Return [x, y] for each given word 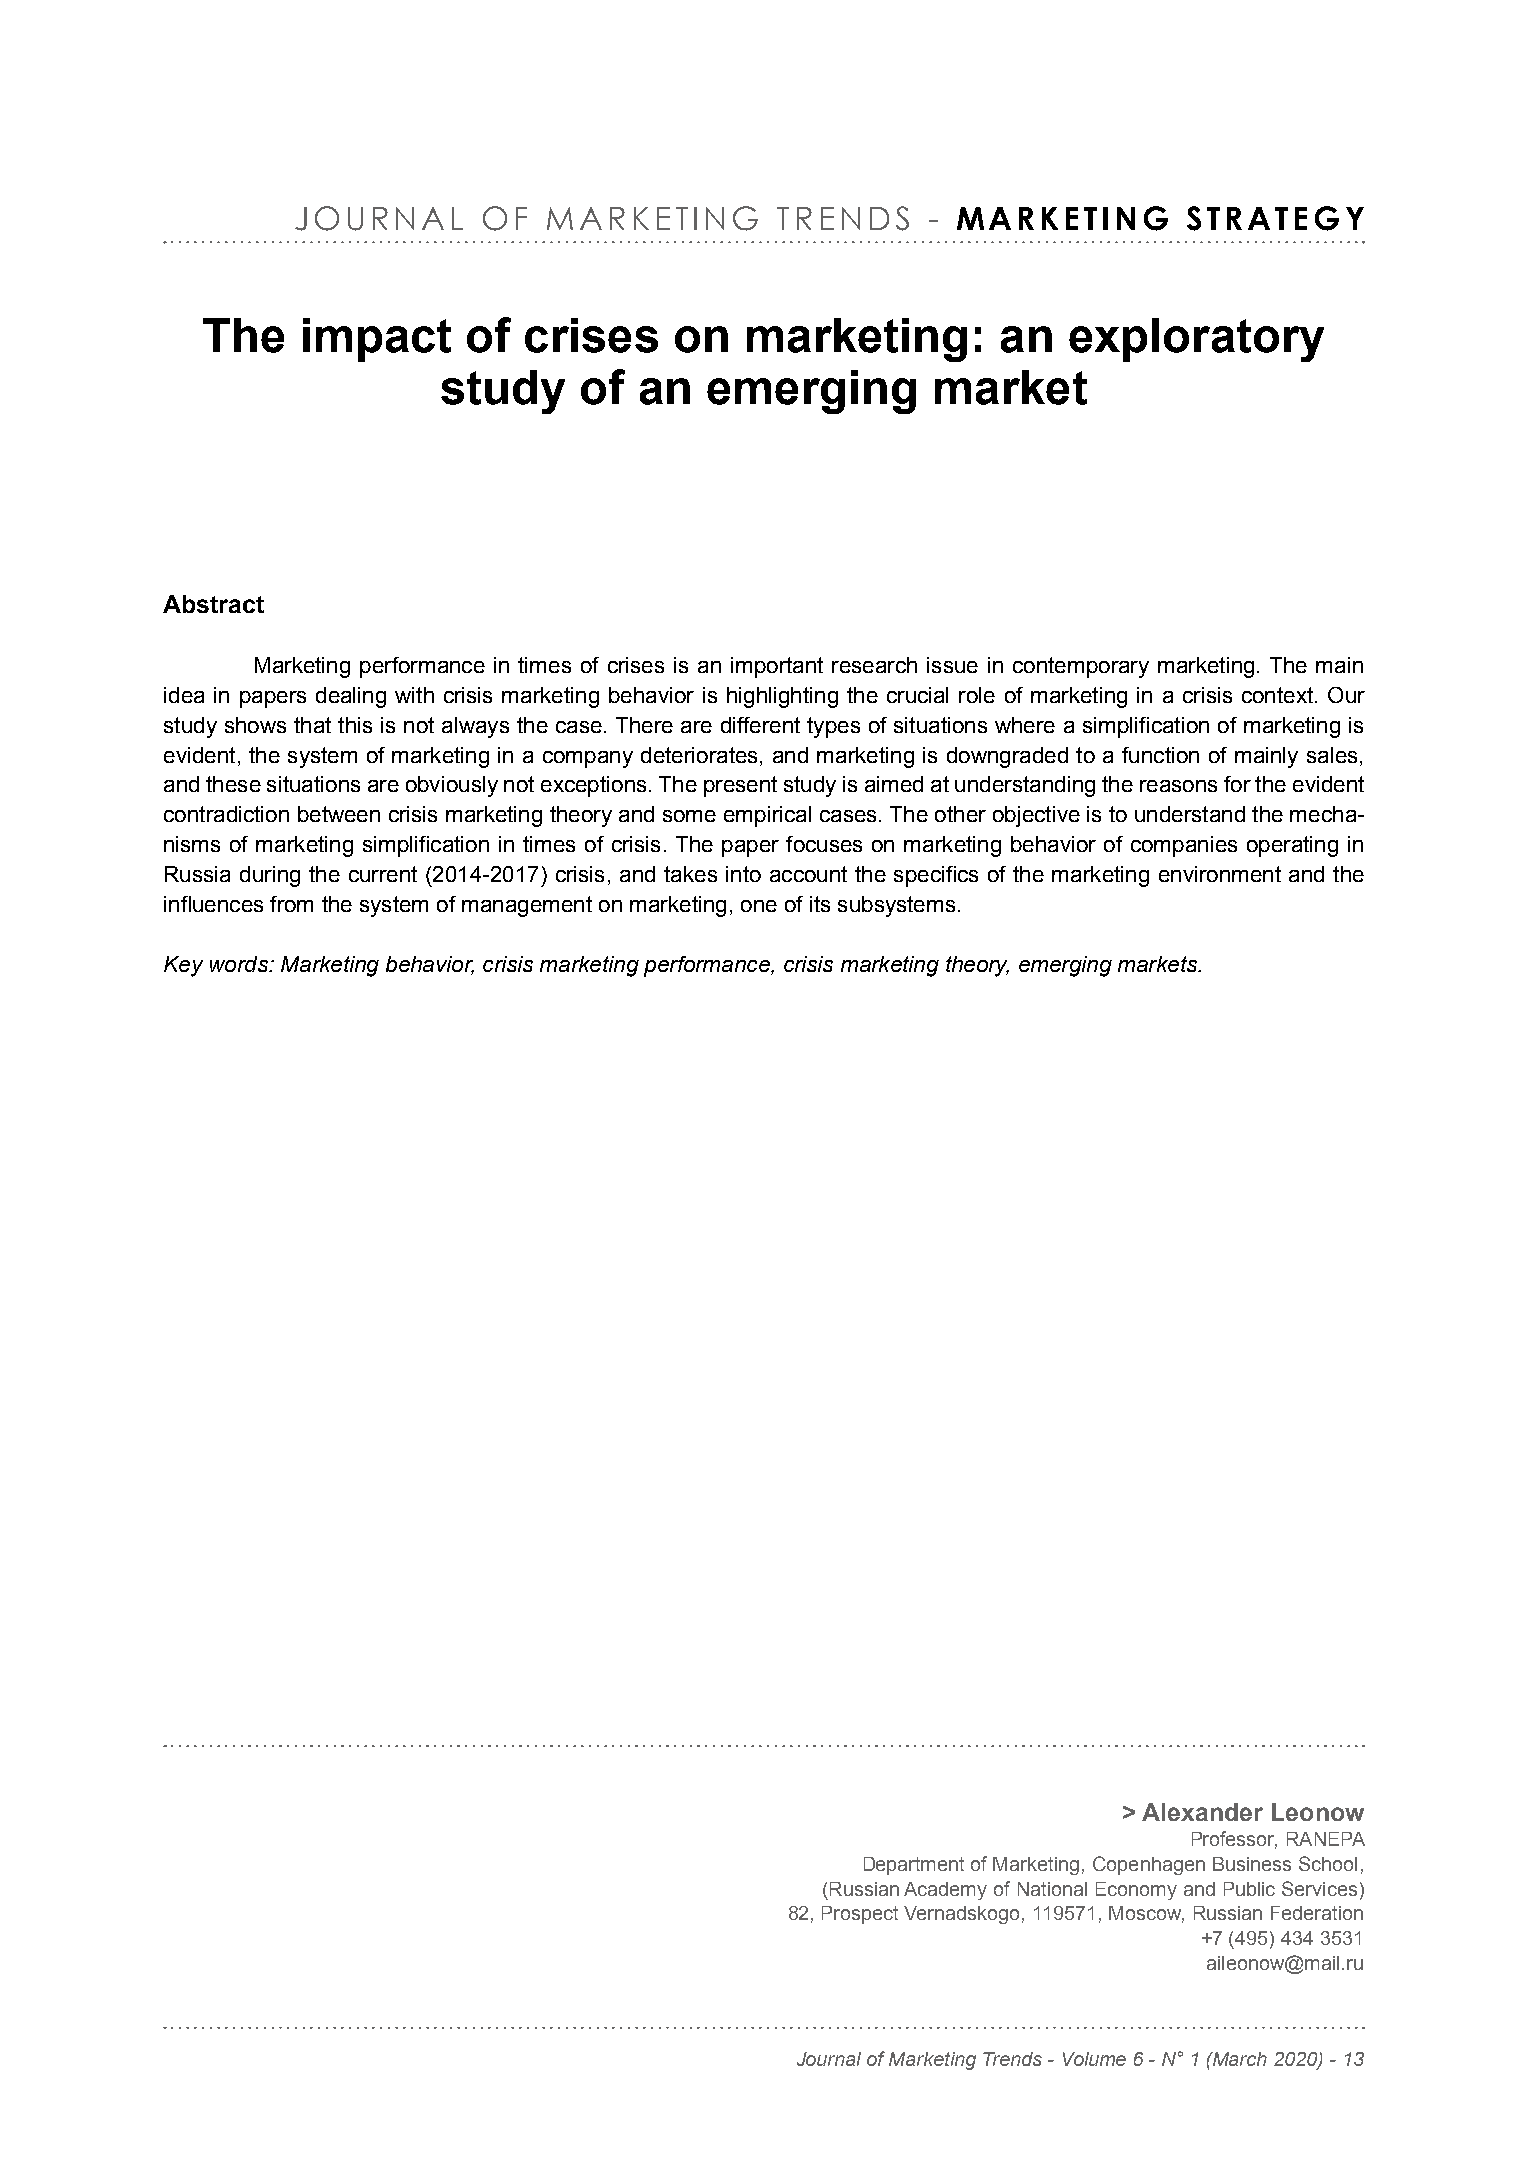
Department [914, 1866]
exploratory [1196, 340]
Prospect [860, 1915]
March [1239, 2059]
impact [377, 340]
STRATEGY [1275, 218]
